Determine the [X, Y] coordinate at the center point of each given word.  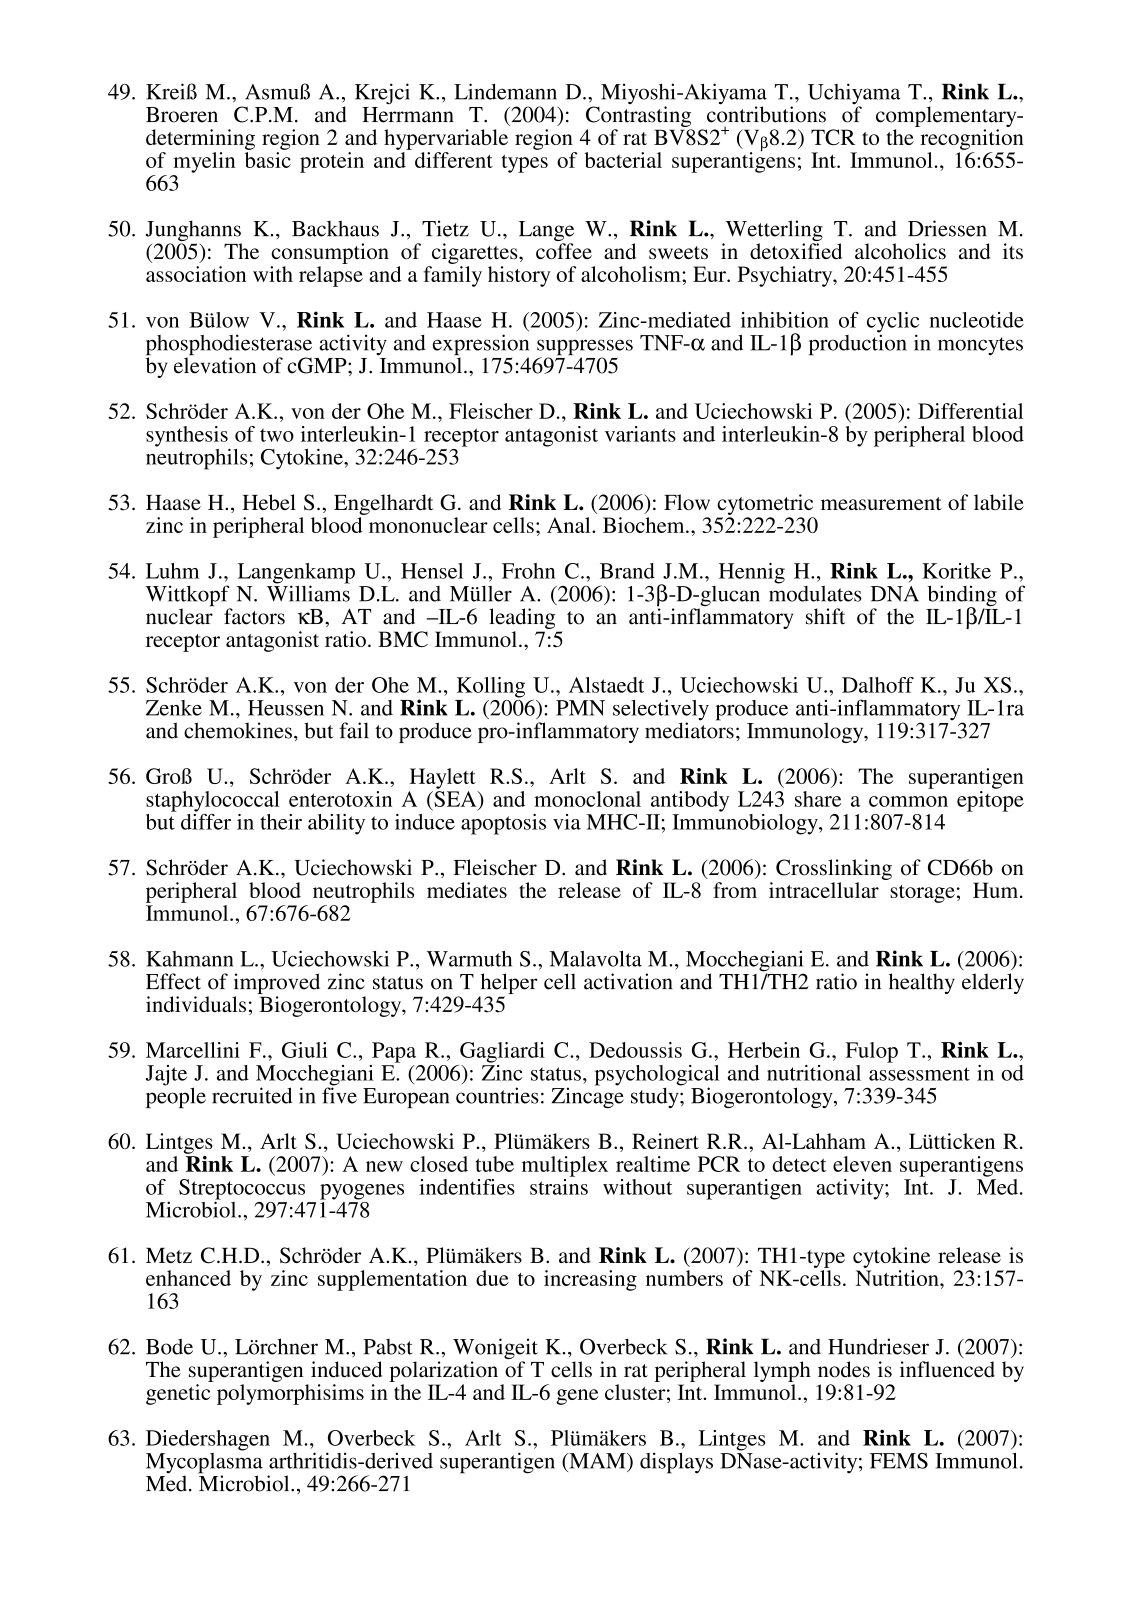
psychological [657, 1076]
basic [268, 160]
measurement [881, 503]
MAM [597, 1461]
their [281, 822]
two [277, 435]
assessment [919, 1074]
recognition [972, 139]
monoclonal [587, 799]
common [908, 801]
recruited [252, 1095]
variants [640, 434]
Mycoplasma [204, 1463]
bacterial [623, 160]
